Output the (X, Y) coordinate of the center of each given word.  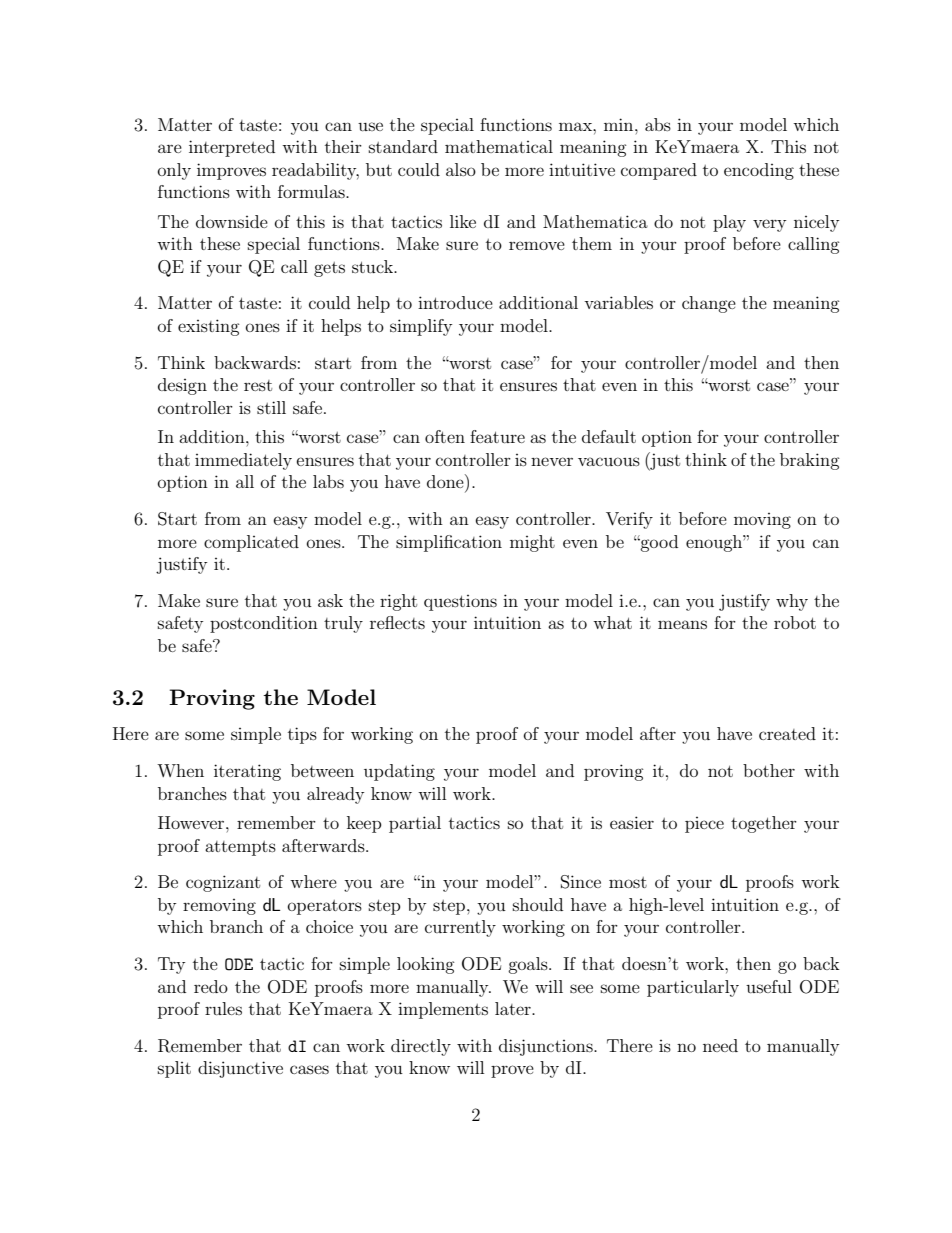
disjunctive (240, 1069)
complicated (251, 543)
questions (460, 603)
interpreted (232, 148)
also (461, 169)
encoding (759, 171)
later (514, 1008)
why (792, 602)
